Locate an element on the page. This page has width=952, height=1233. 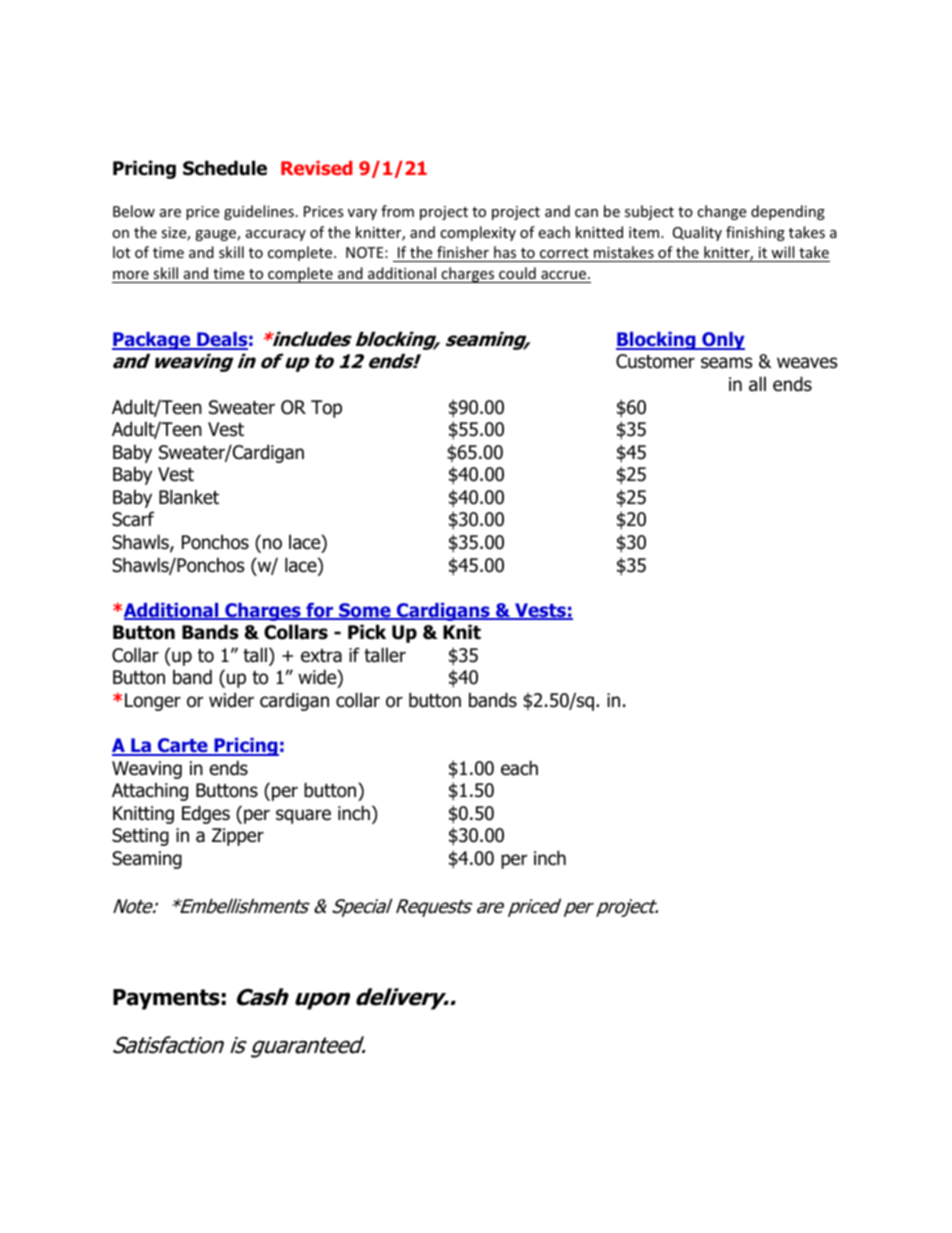
Only is located at coordinates (722, 341).
